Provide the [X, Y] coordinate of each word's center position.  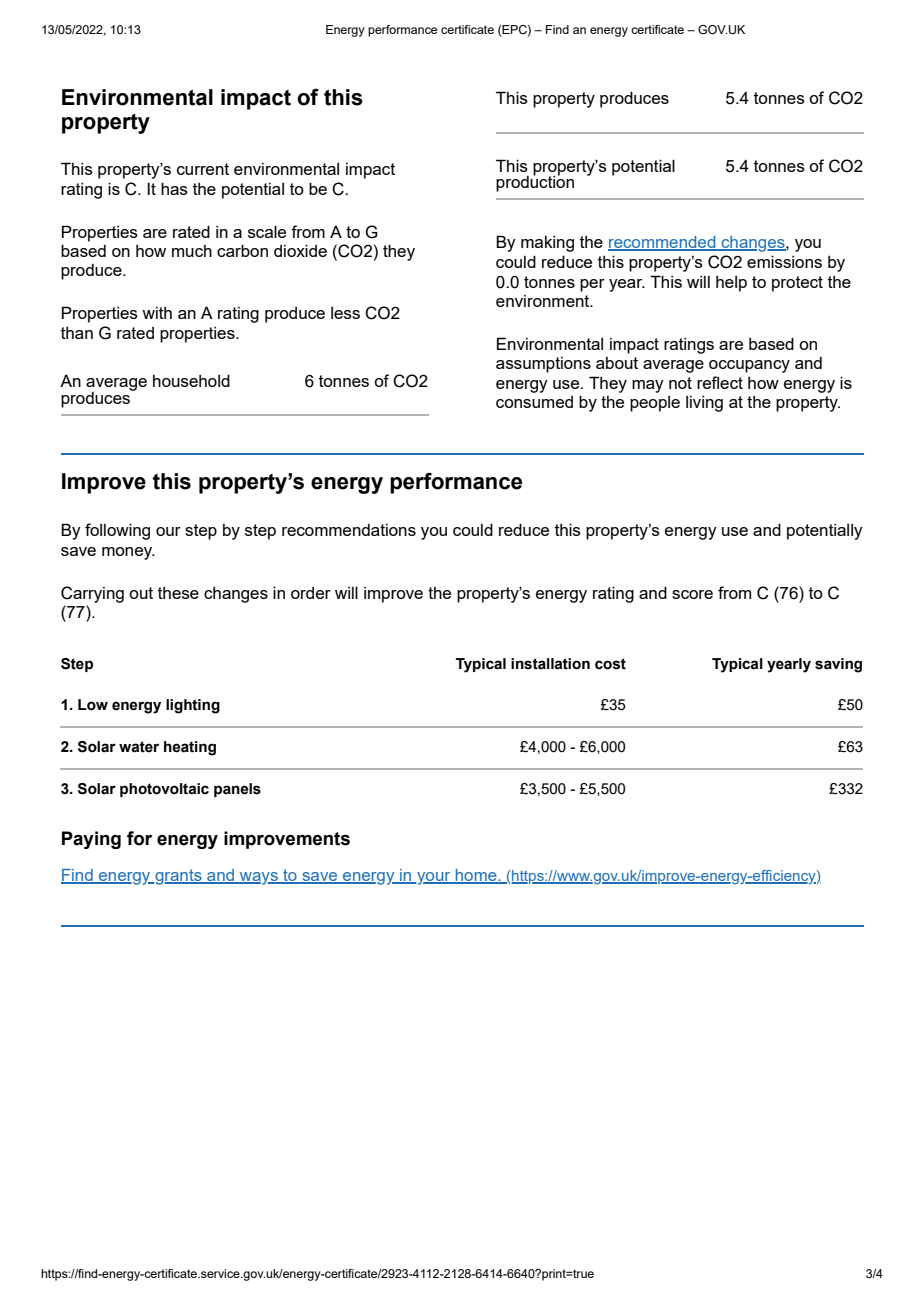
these [178, 593]
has [174, 188]
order [311, 593]
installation [550, 664]
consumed [534, 402]
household [191, 380]
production [535, 182]
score [692, 594]
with [157, 313]
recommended [663, 243]
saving [838, 665]
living [704, 404]
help [731, 284]
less [345, 313]
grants [178, 877]
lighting [193, 706]
